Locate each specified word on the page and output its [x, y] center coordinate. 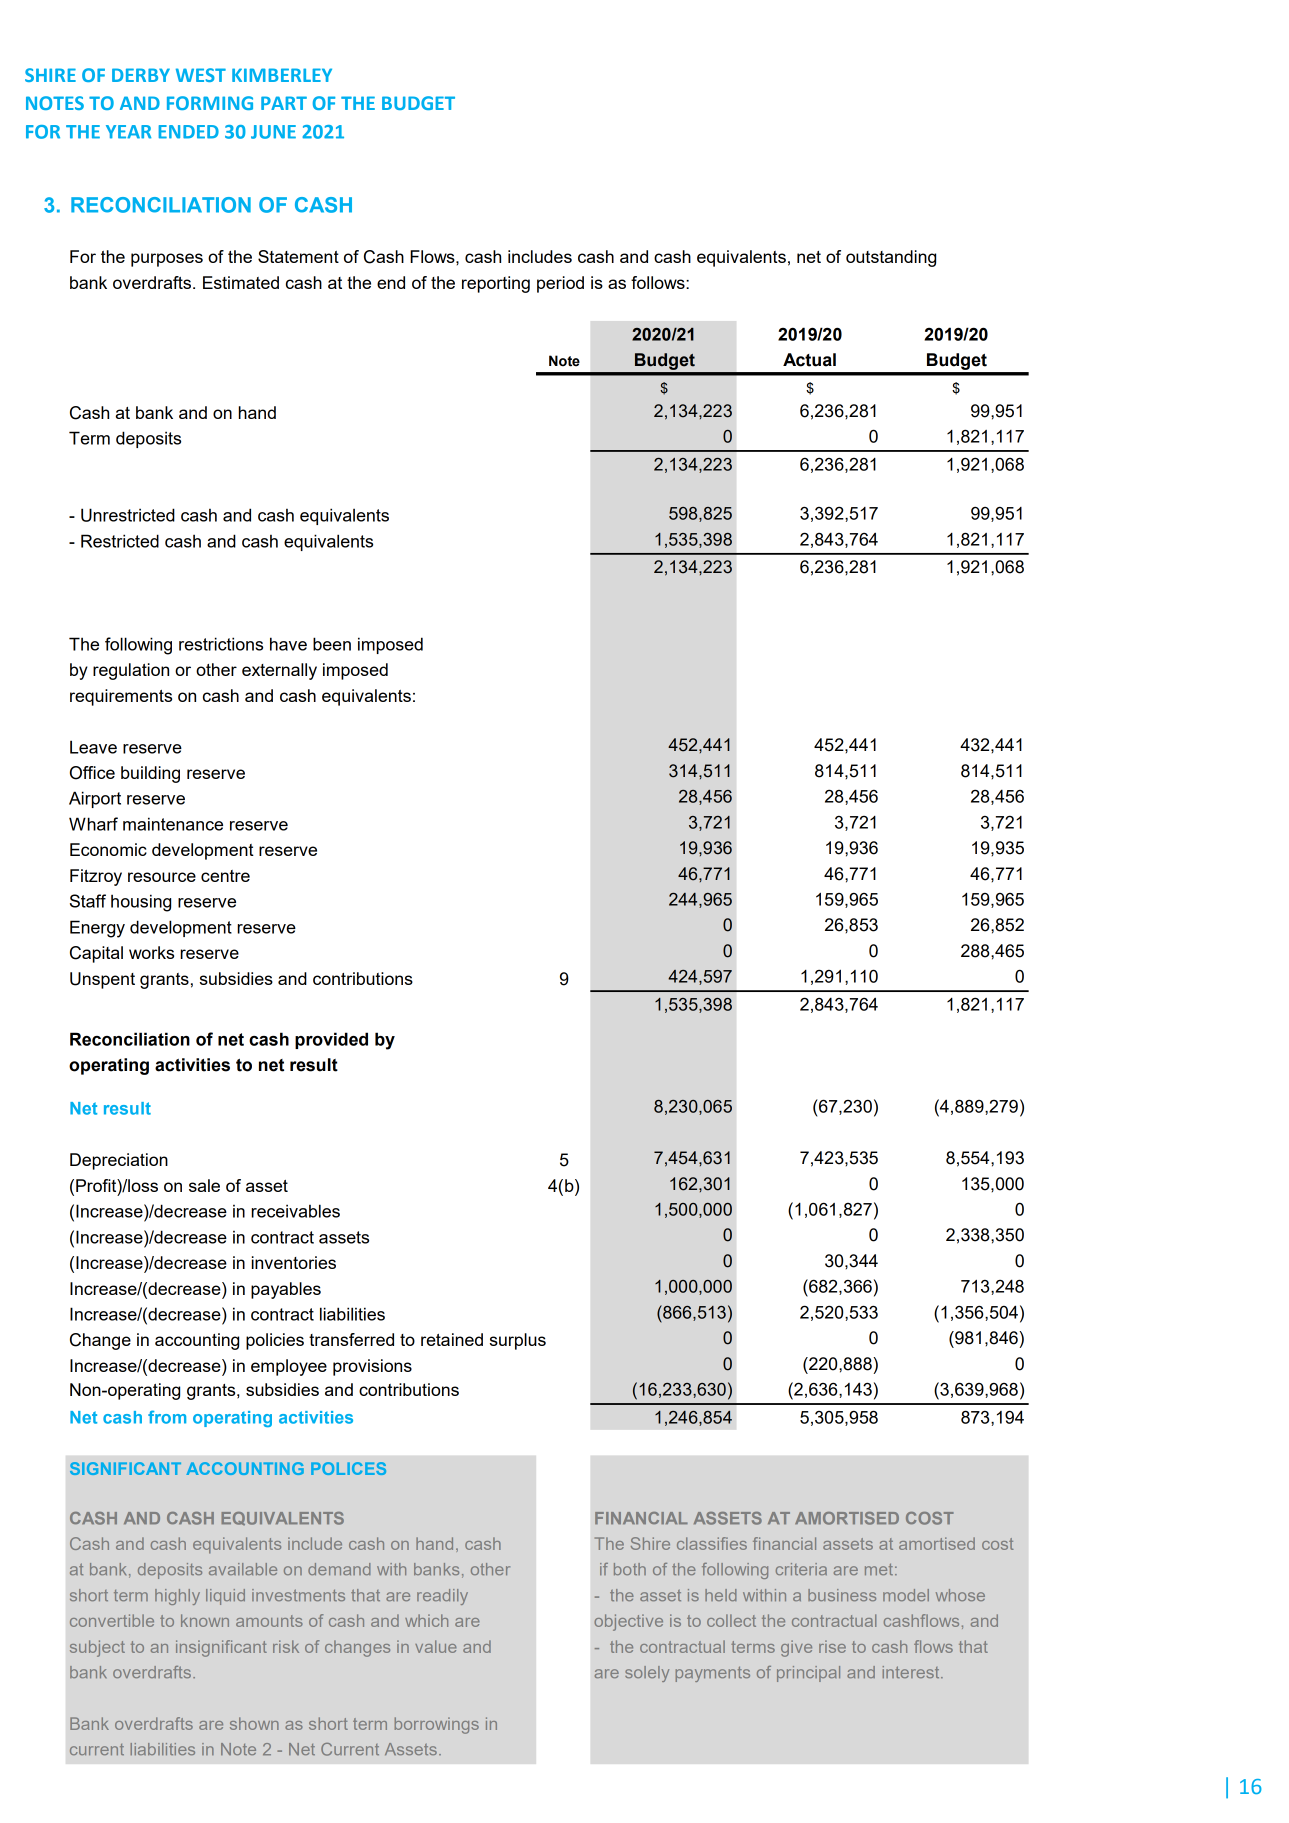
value [436, 1646]
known [205, 1620]
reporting [496, 284]
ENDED [189, 132]
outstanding [891, 258]
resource [162, 877]
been [332, 644]
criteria [801, 1569]
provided [331, 1040]
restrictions [221, 644]
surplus [518, 1341]
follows [659, 282]
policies [275, 1341]
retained [452, 1339]
